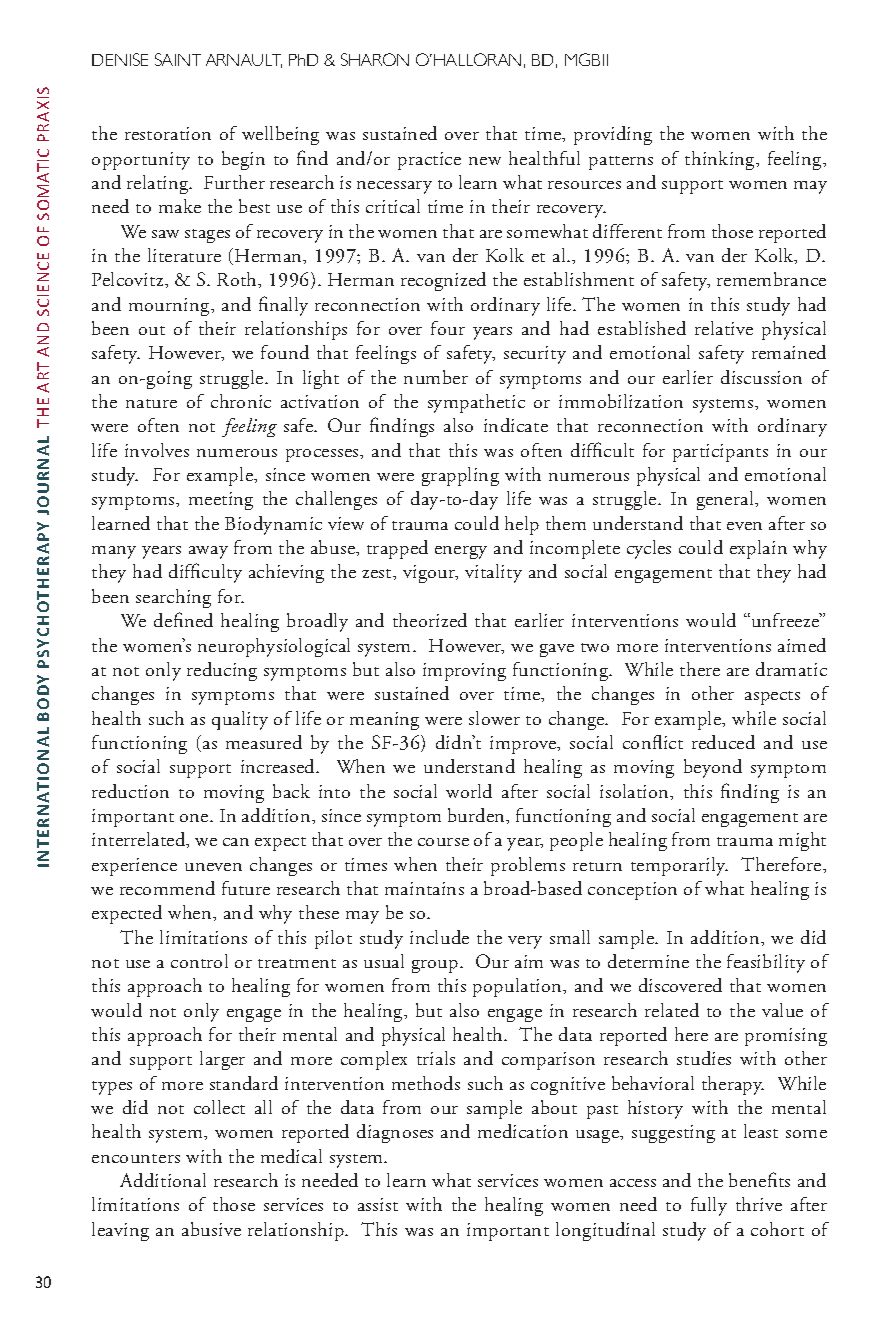 The image size is (896, 1340). What do you see at coordinates (709, 1206) in the page?
I see `fully` at bounding box center [709, 1206].
